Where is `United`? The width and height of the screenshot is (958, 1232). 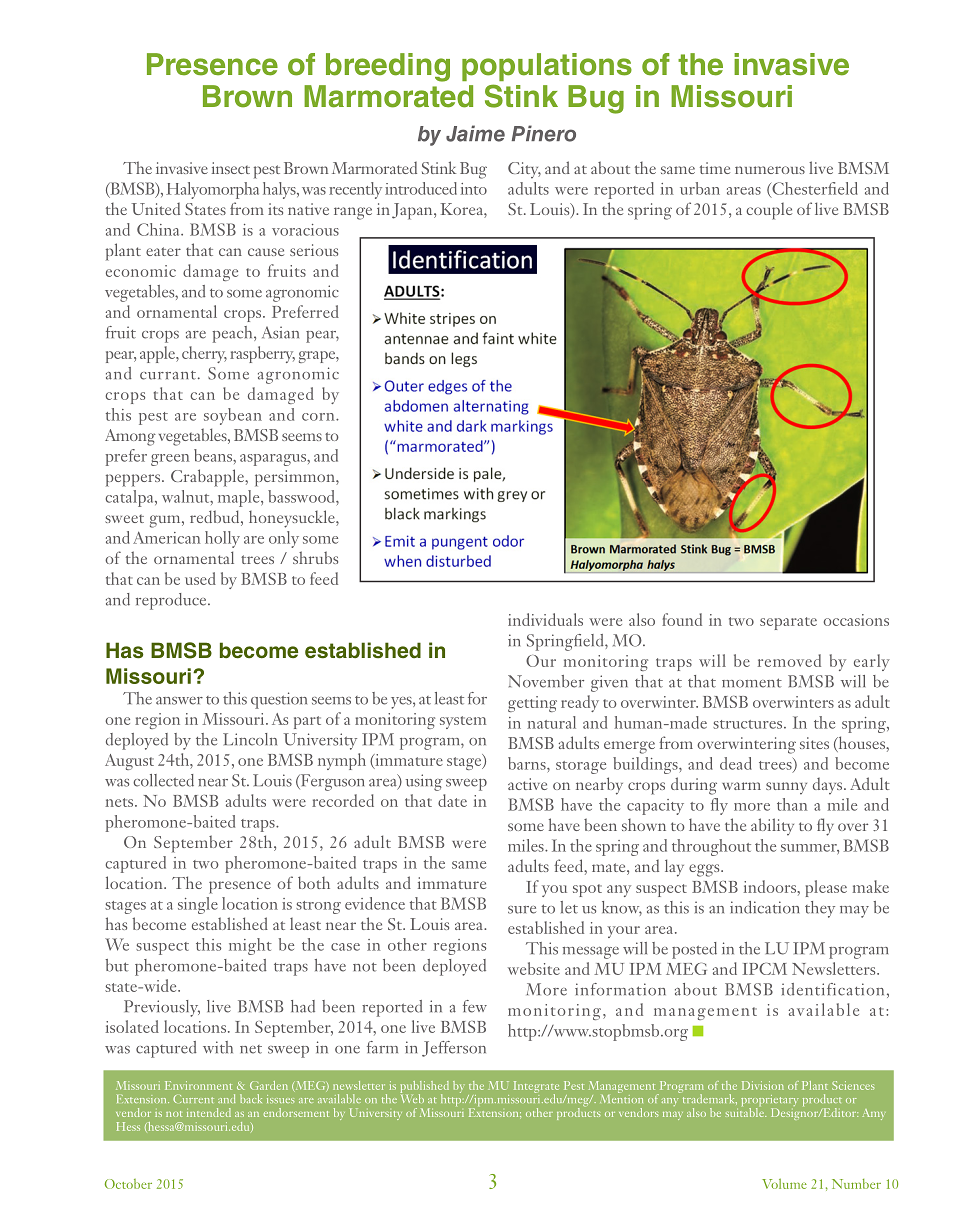 United is located at coordinates (155, 208).
